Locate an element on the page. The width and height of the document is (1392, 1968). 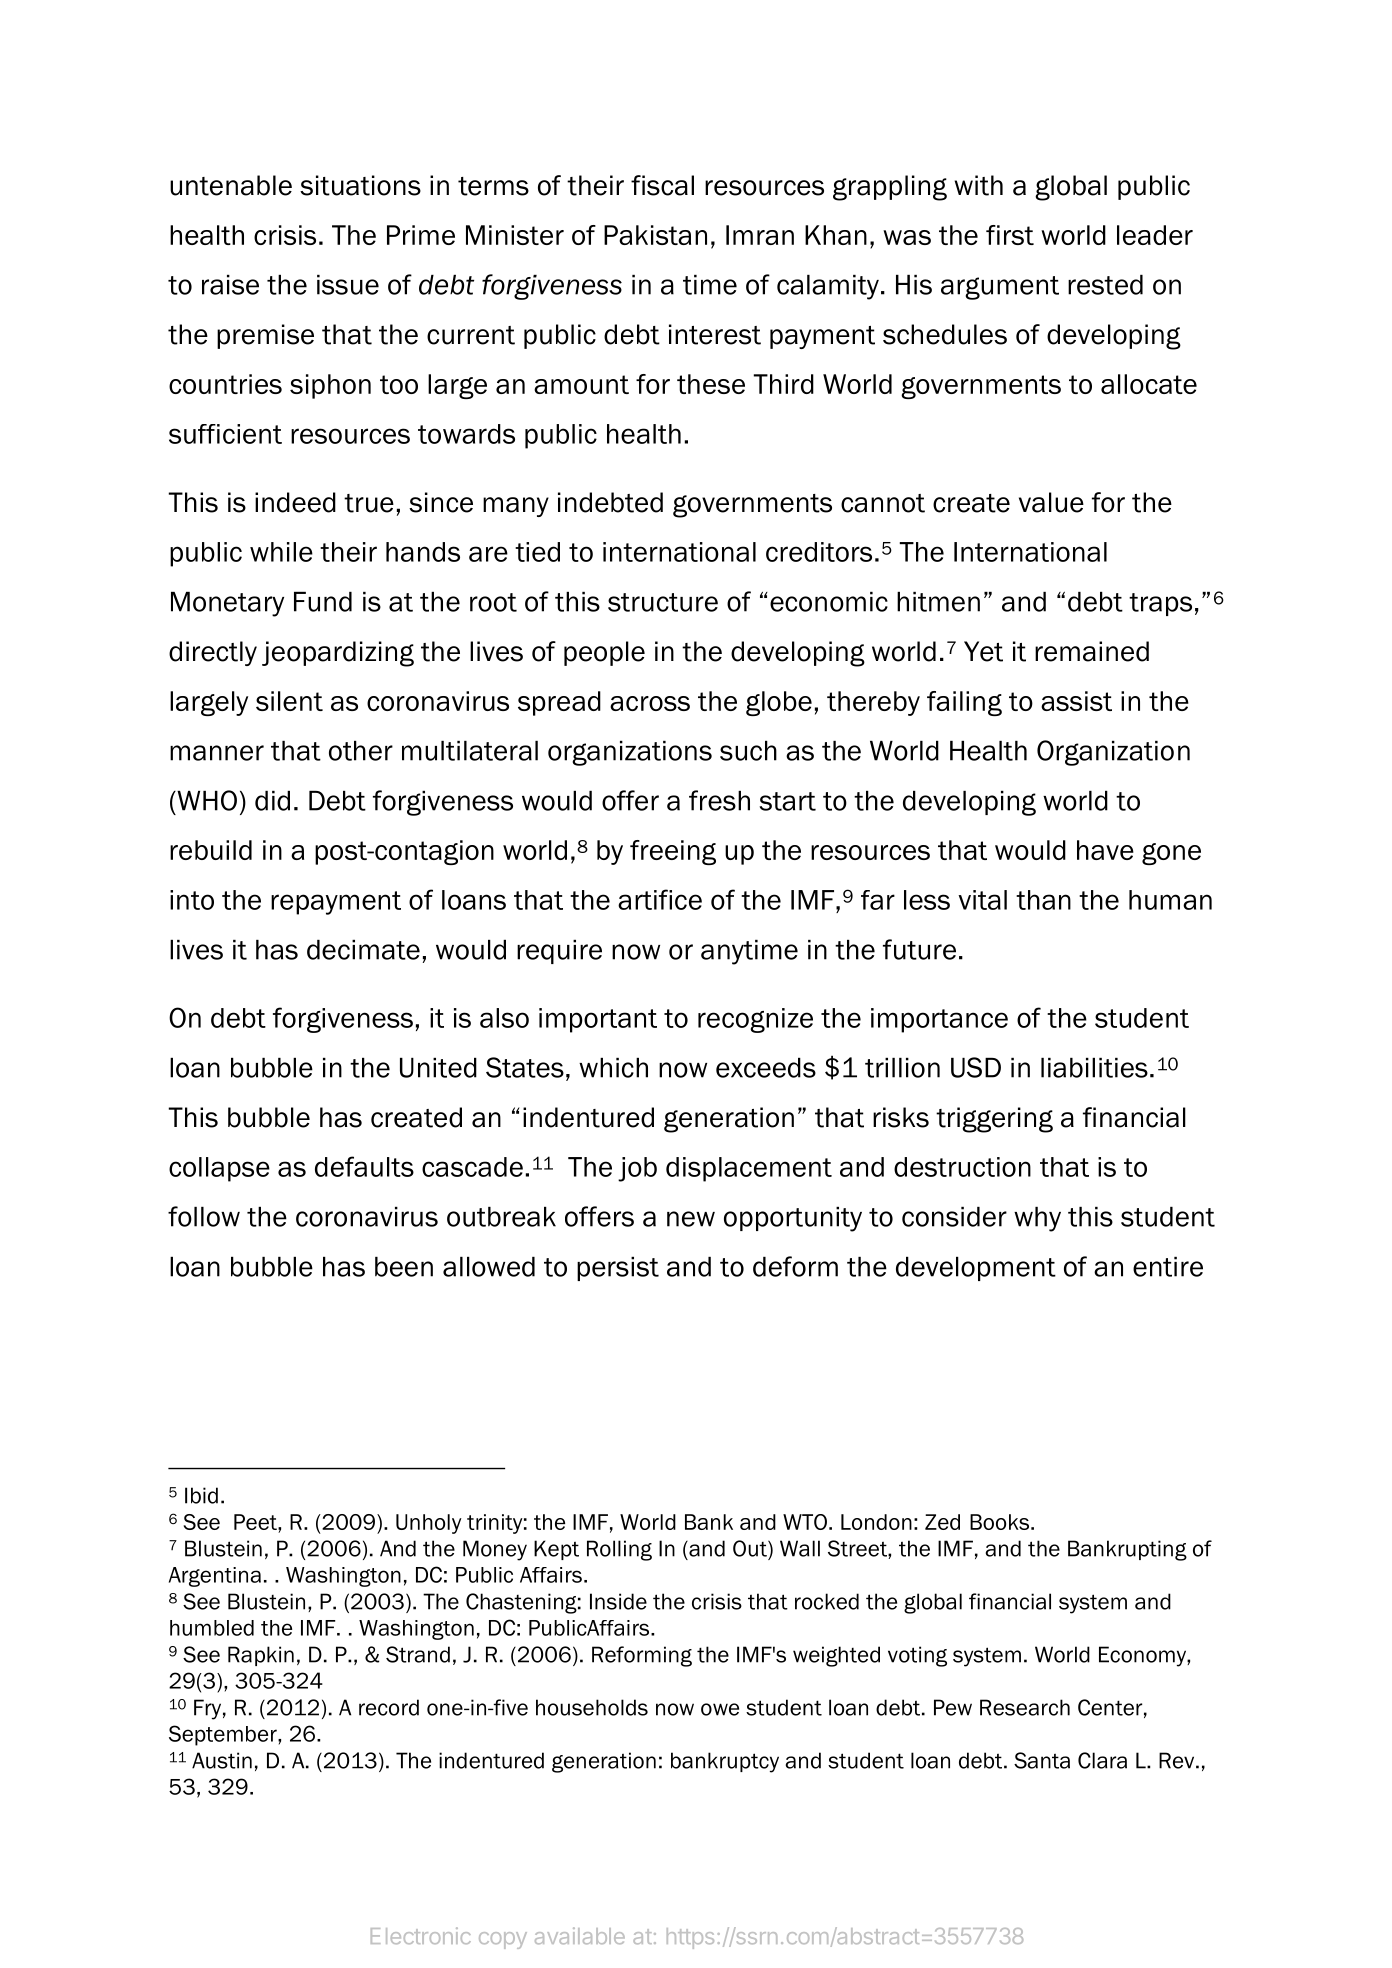
available is located at coordinates (580, 1935).
